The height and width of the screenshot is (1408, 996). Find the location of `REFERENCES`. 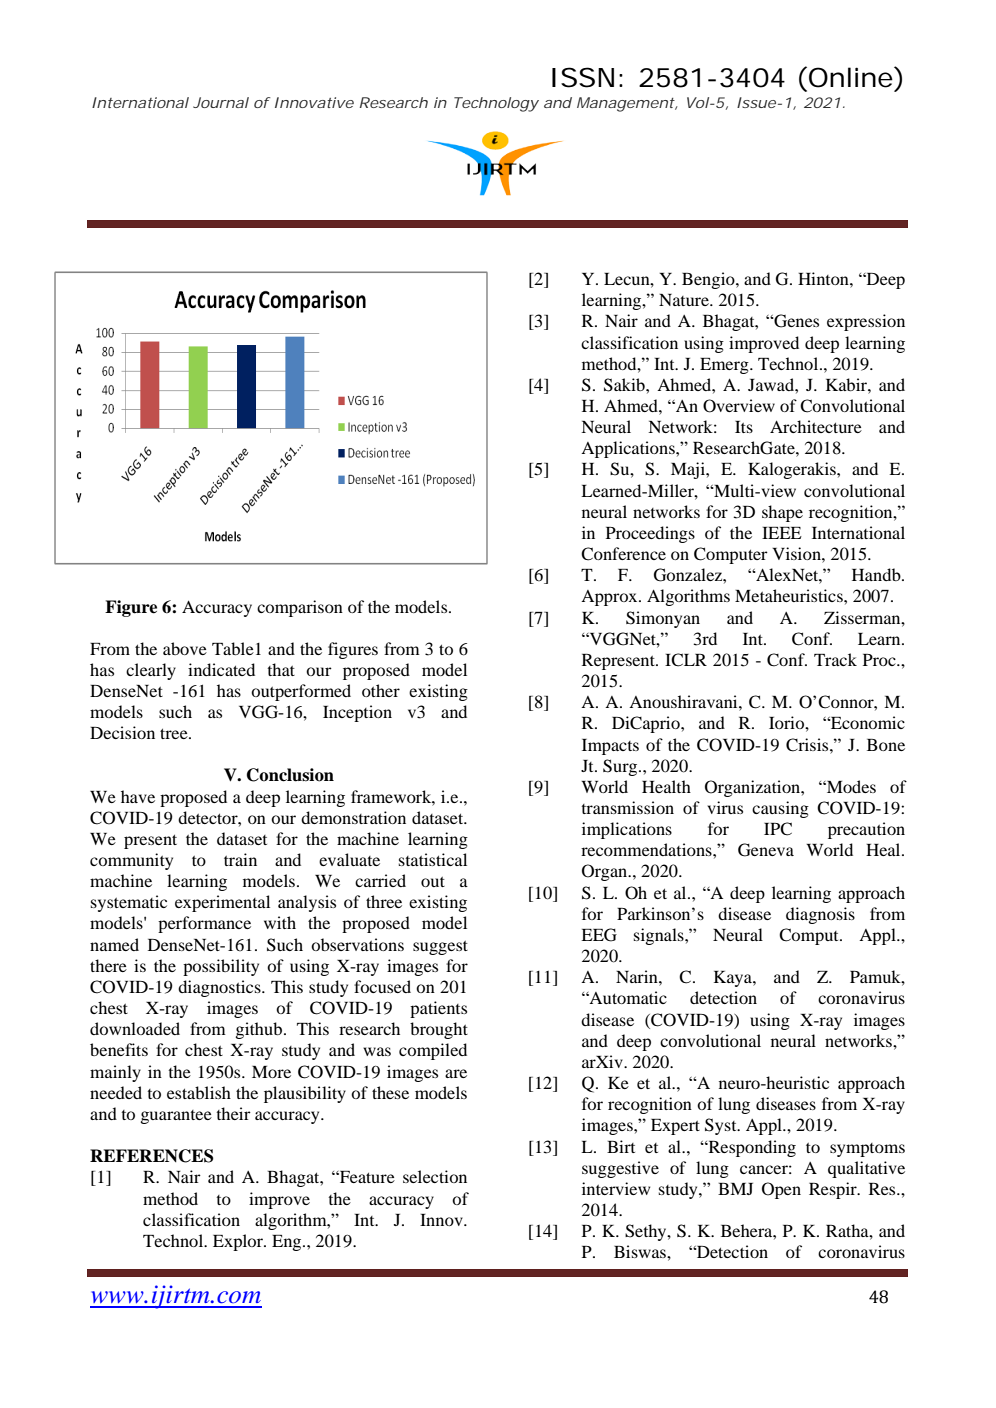

REFERENCES is located at coordinates (151, 1156).
